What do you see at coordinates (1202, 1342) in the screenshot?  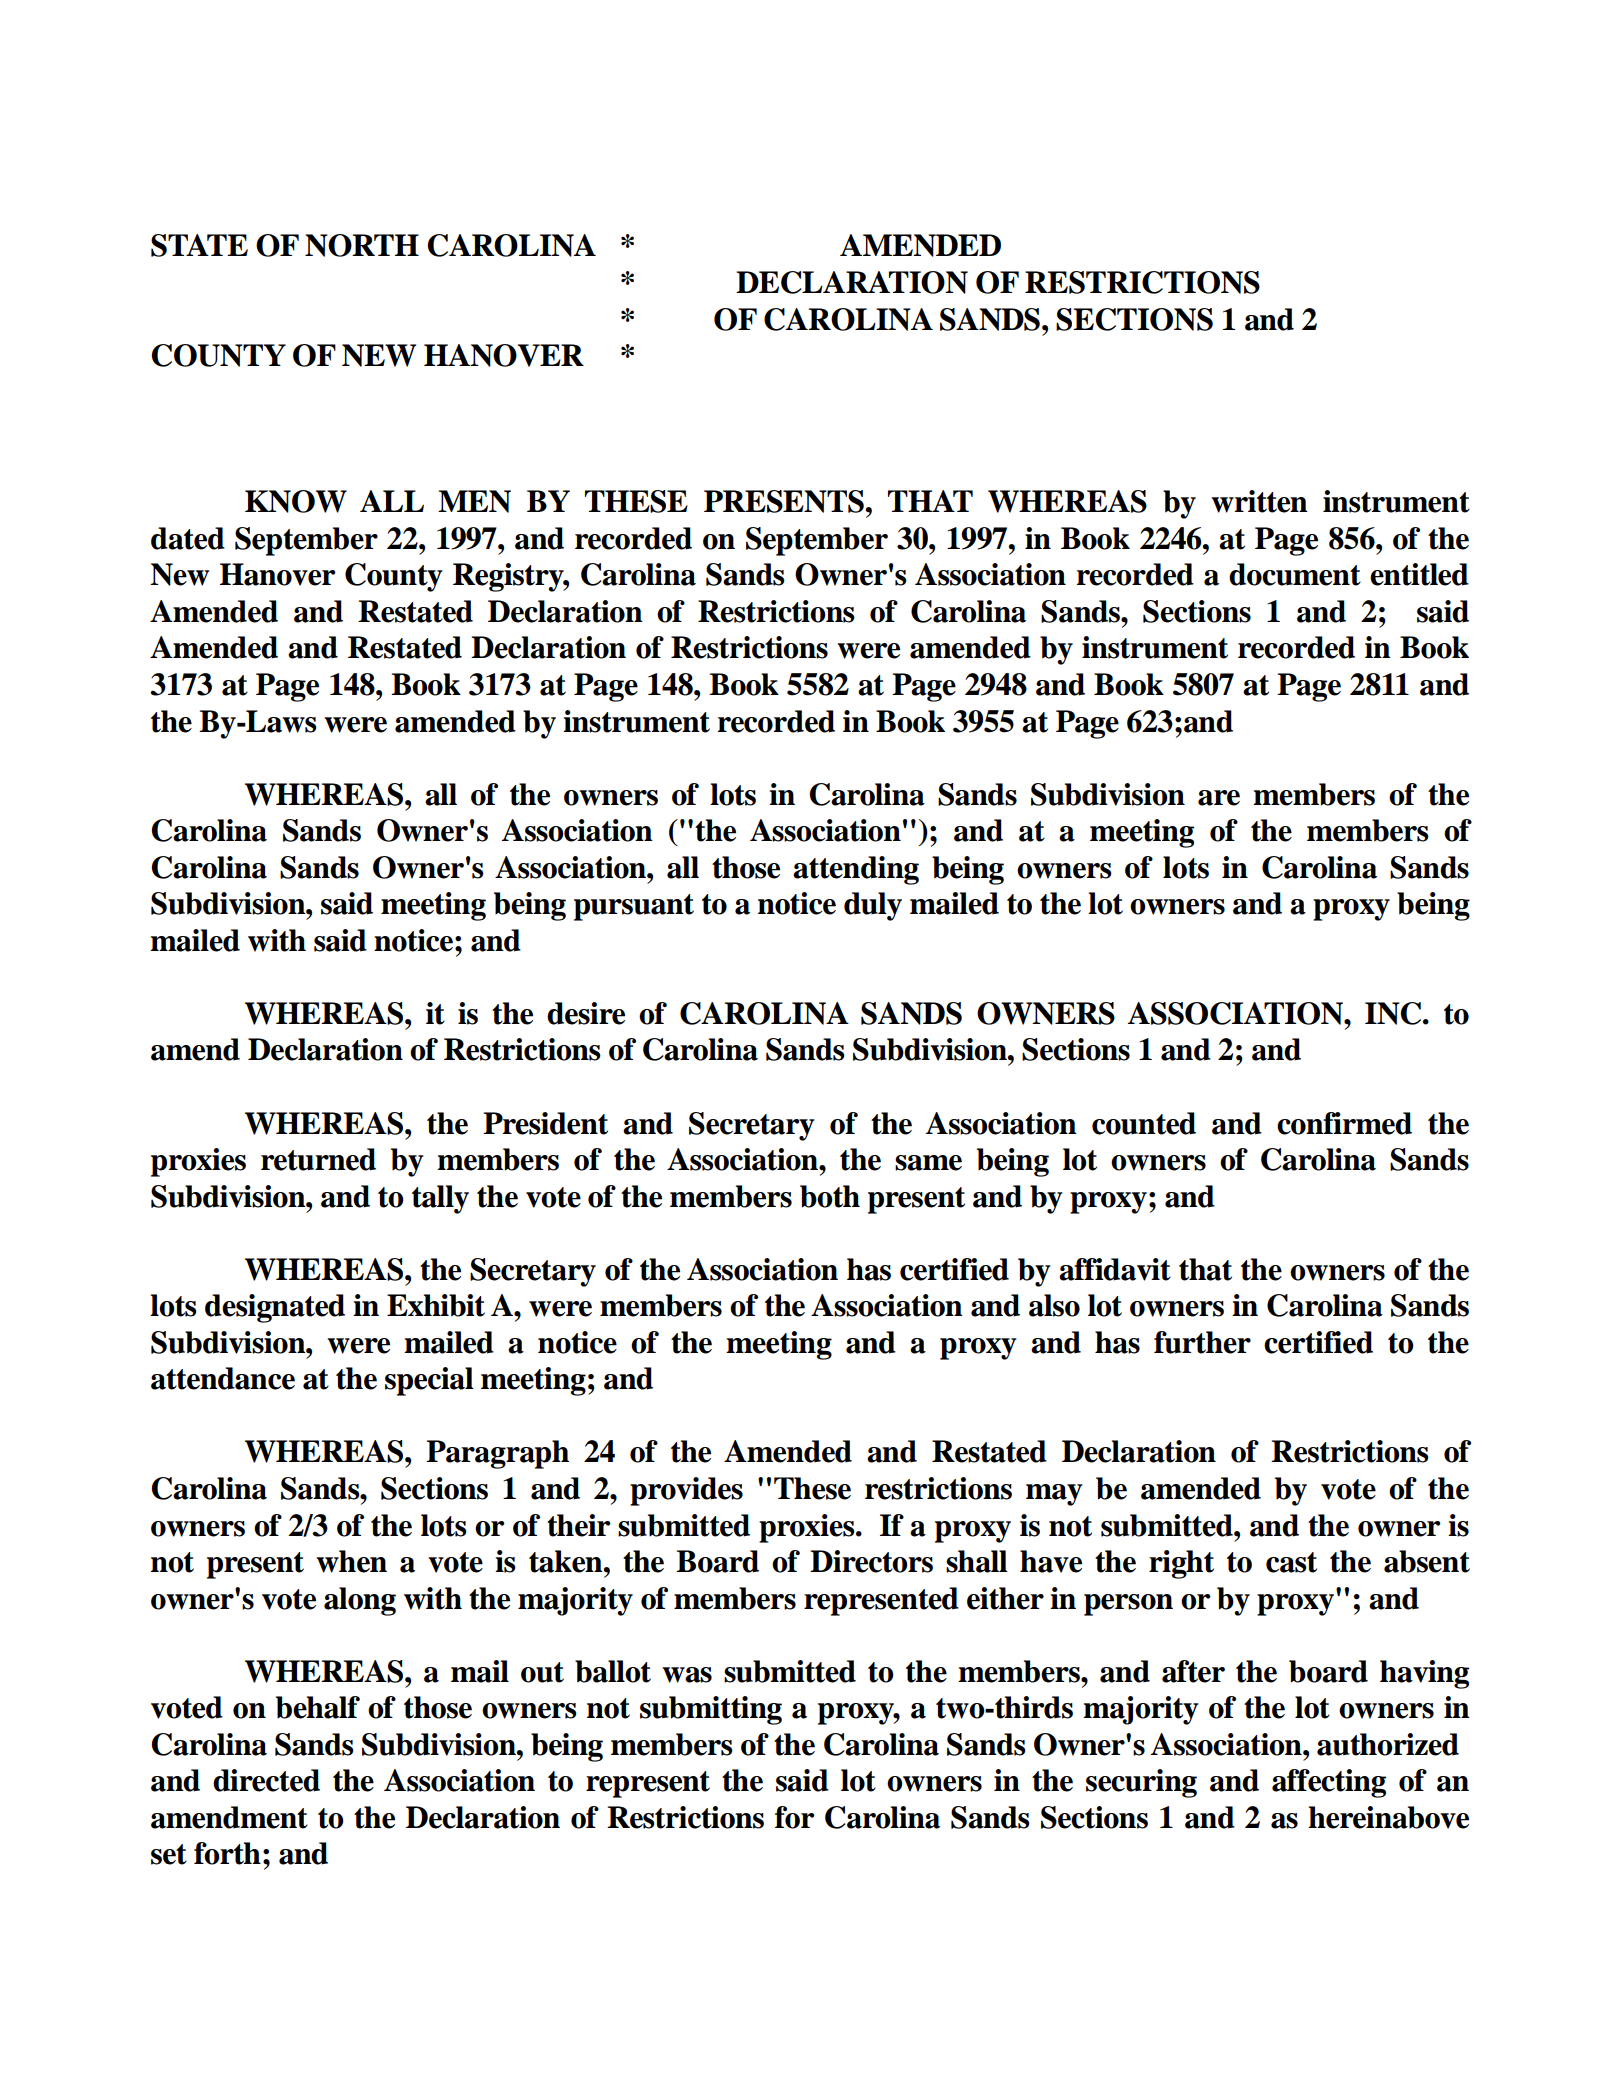 I see `further` at bounding box center [1202, 1342].
